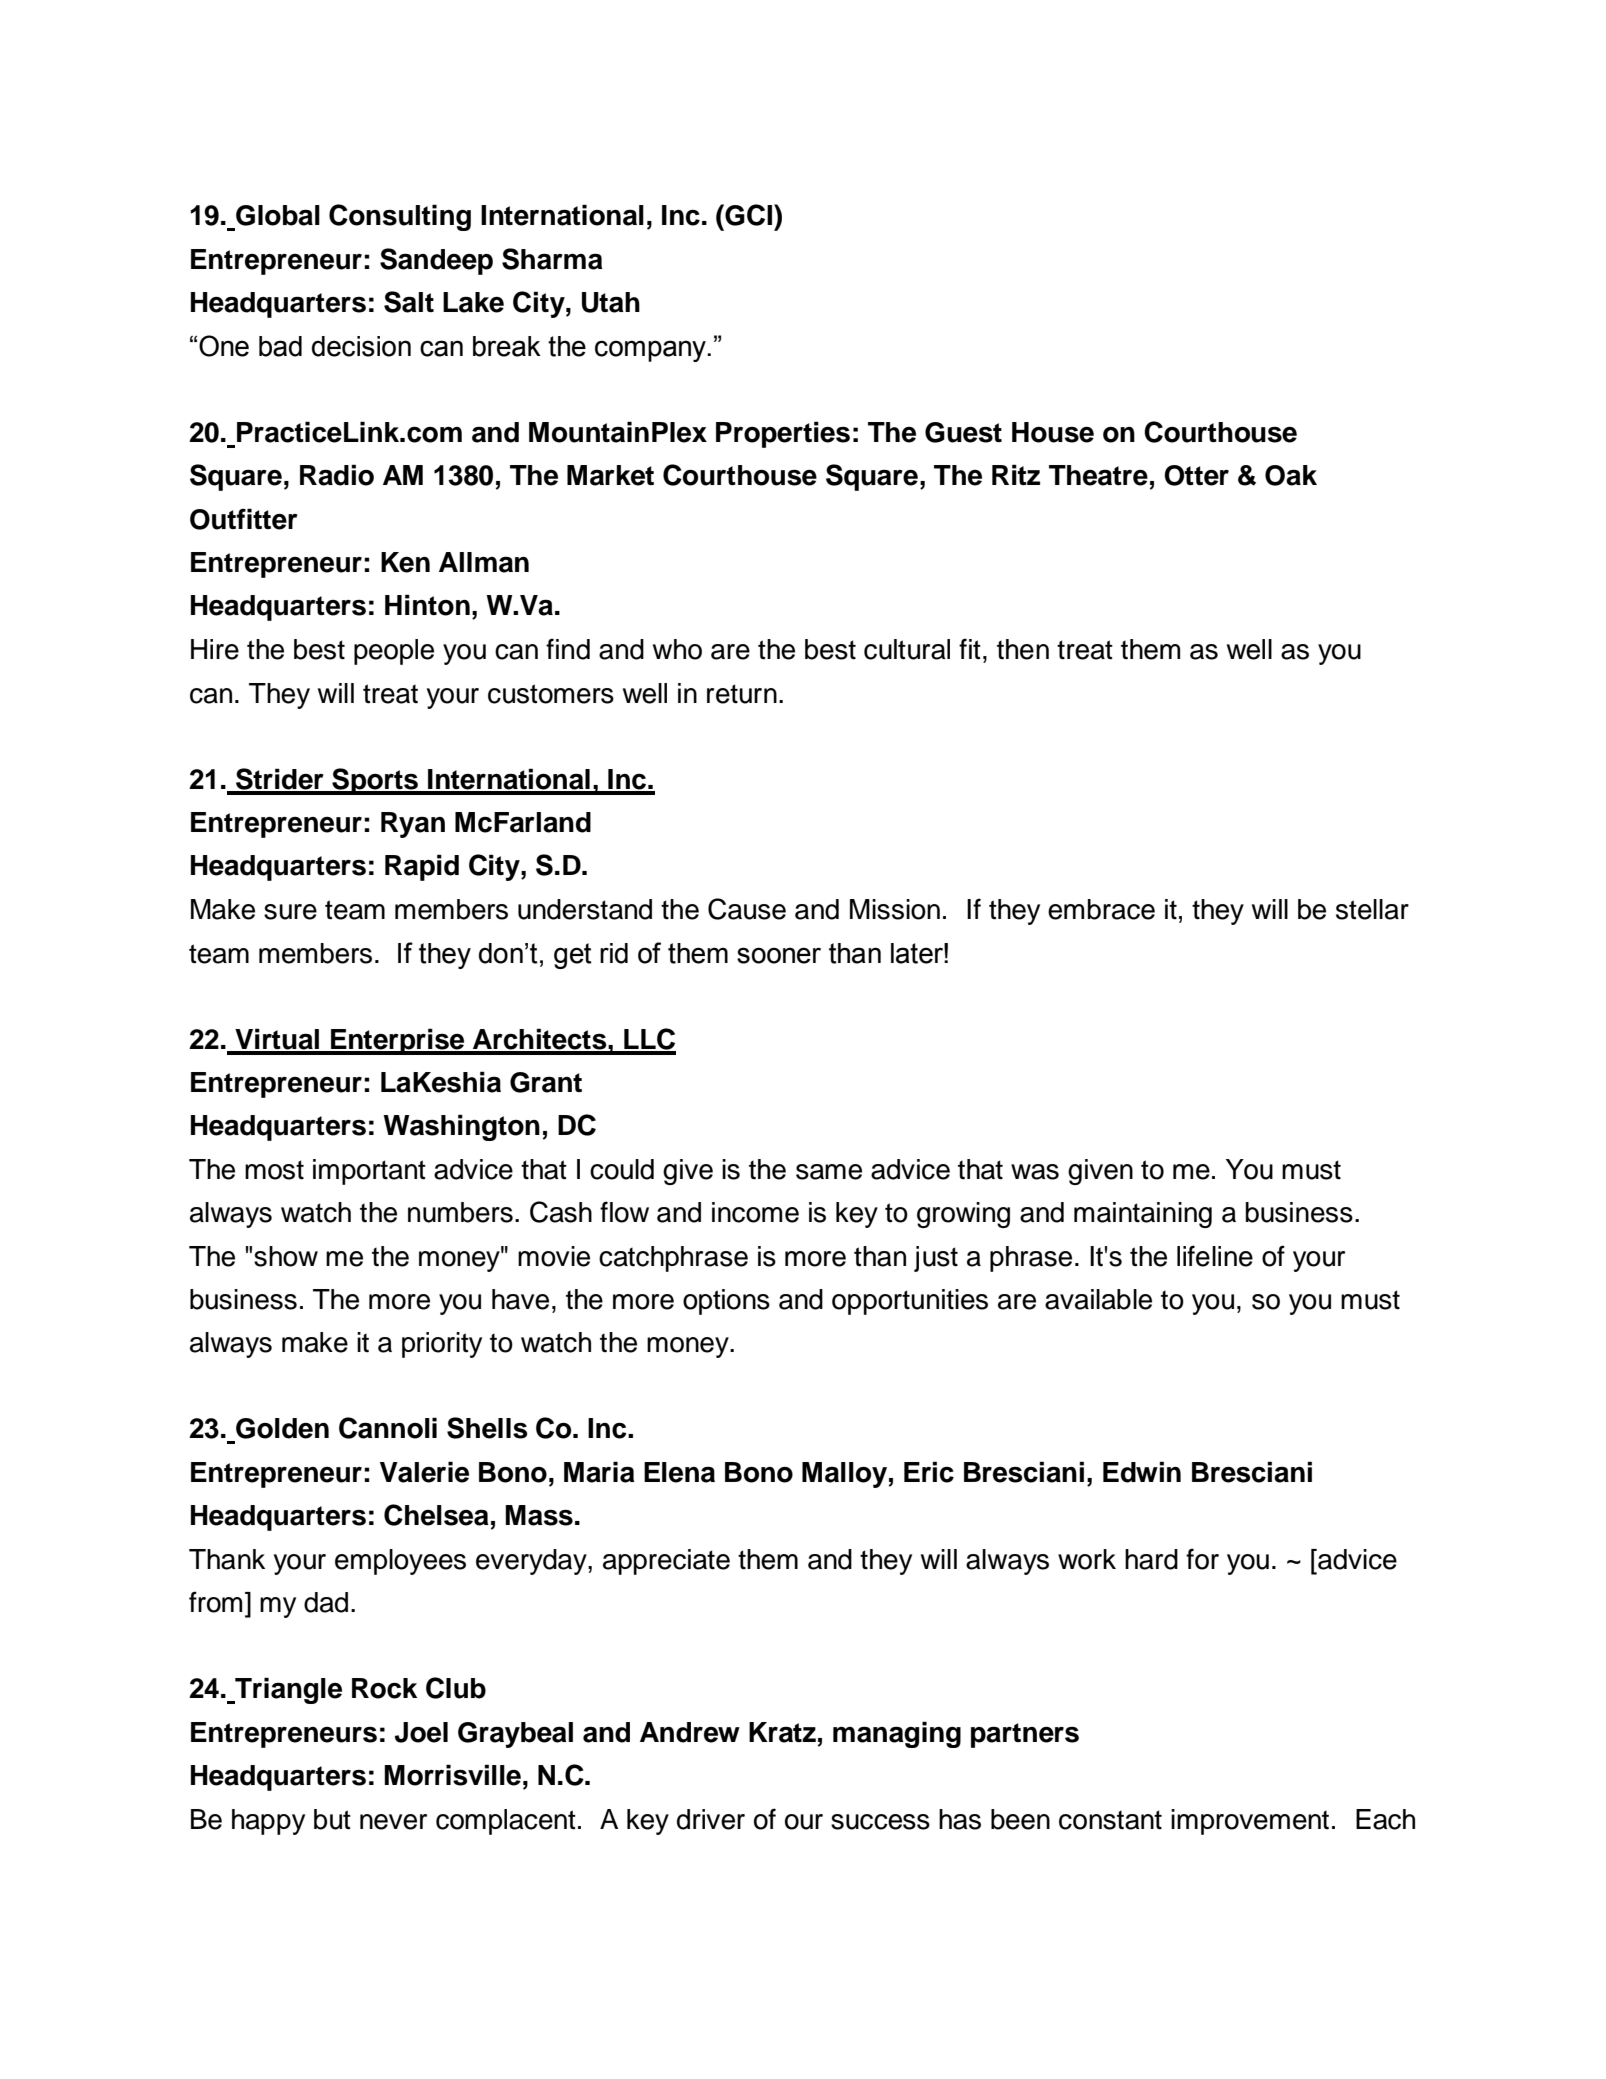  I want to click on Edwin, so click(1142, 1472).
